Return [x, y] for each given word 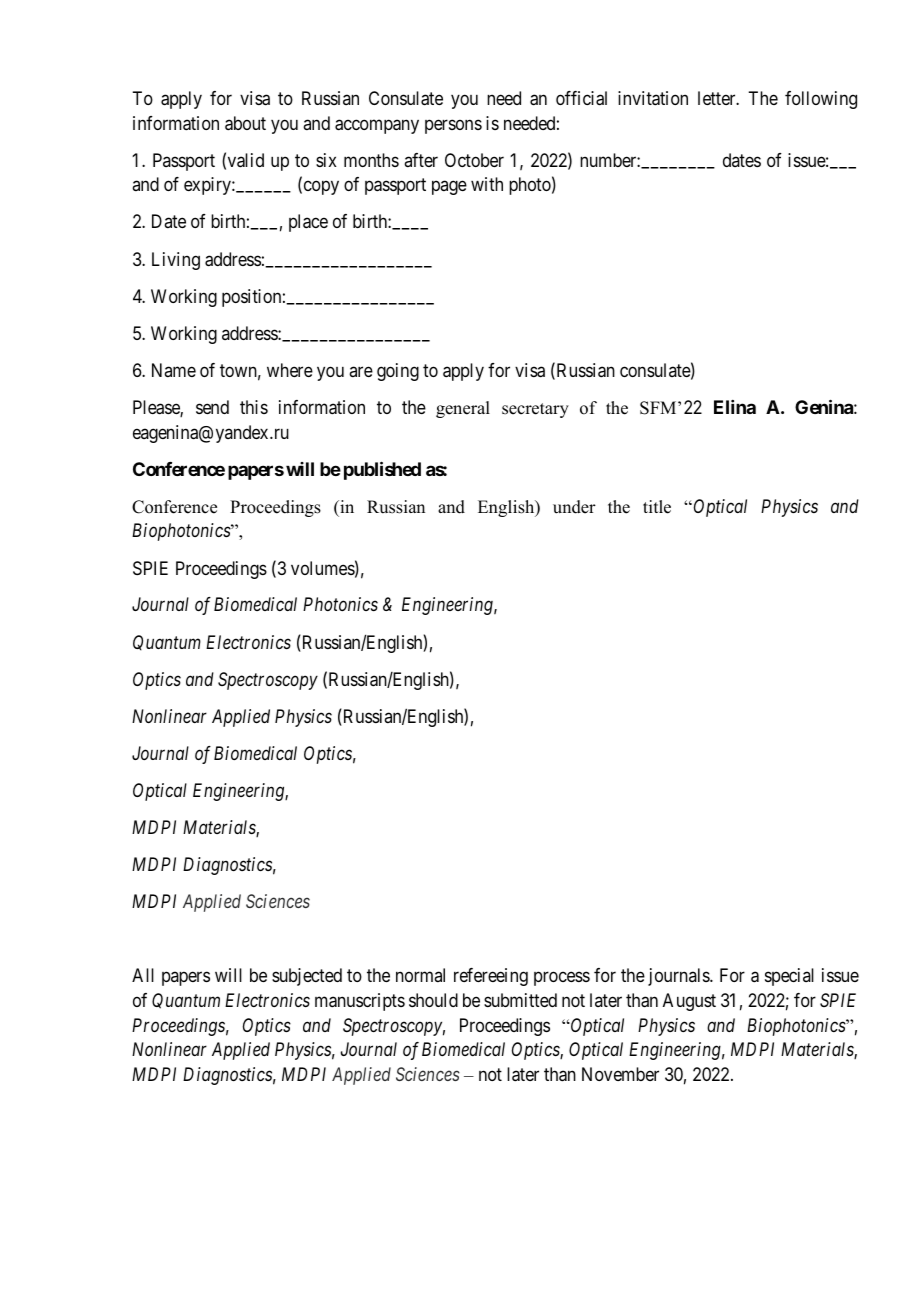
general [463, 409]
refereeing [491, 977]
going [398, 372]
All [143, 975]
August [689, 1002]
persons [453, 126]
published [382, 470]
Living [176, 261]
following [821, 100]
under [574, 507]
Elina [735, 407]
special [789, 977]
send [212, 407]
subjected [307, 977]
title [657, 507]
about [245, 123]
